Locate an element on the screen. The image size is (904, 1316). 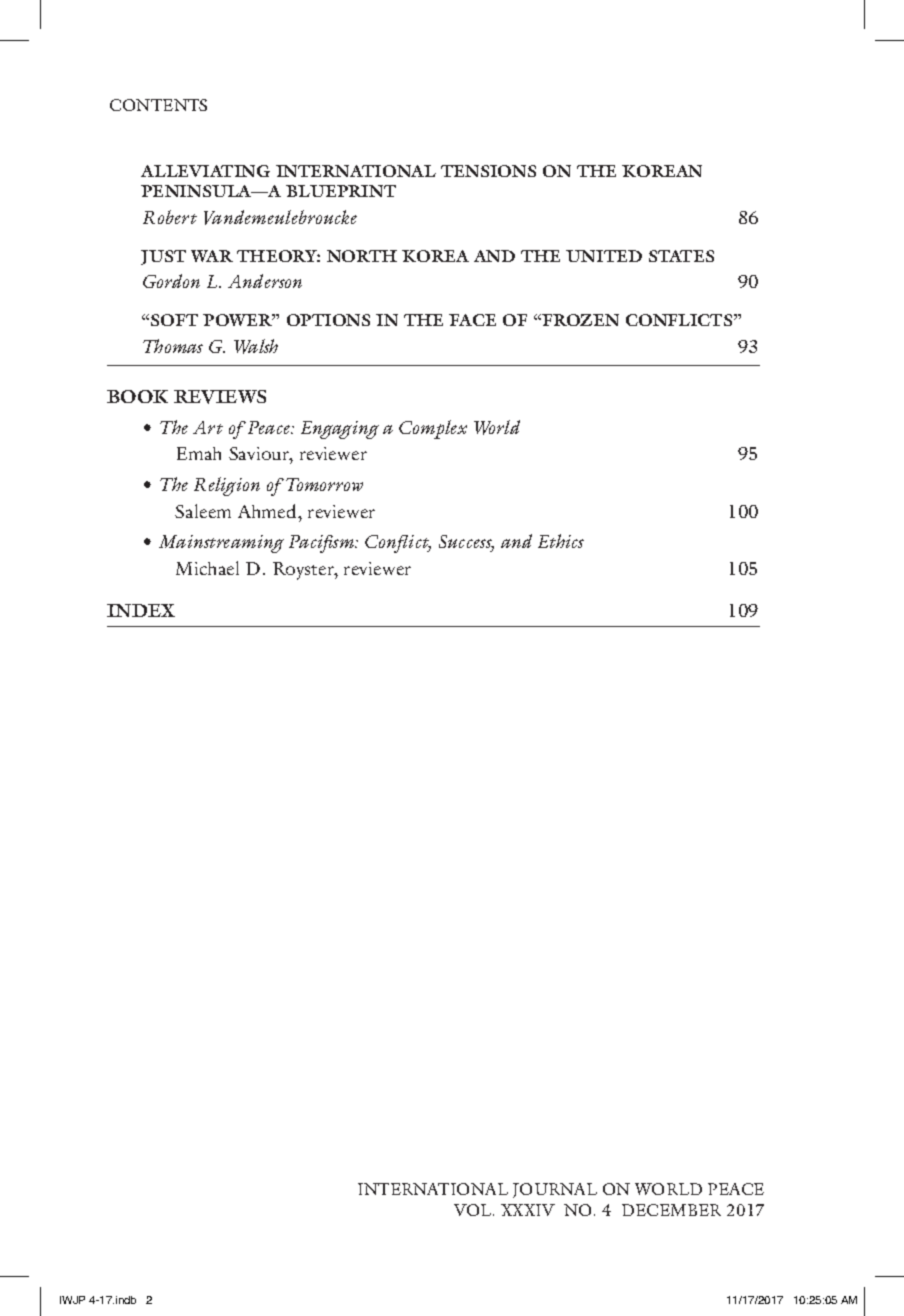
ALLEVIATING is located at coordinates (205, 171).
